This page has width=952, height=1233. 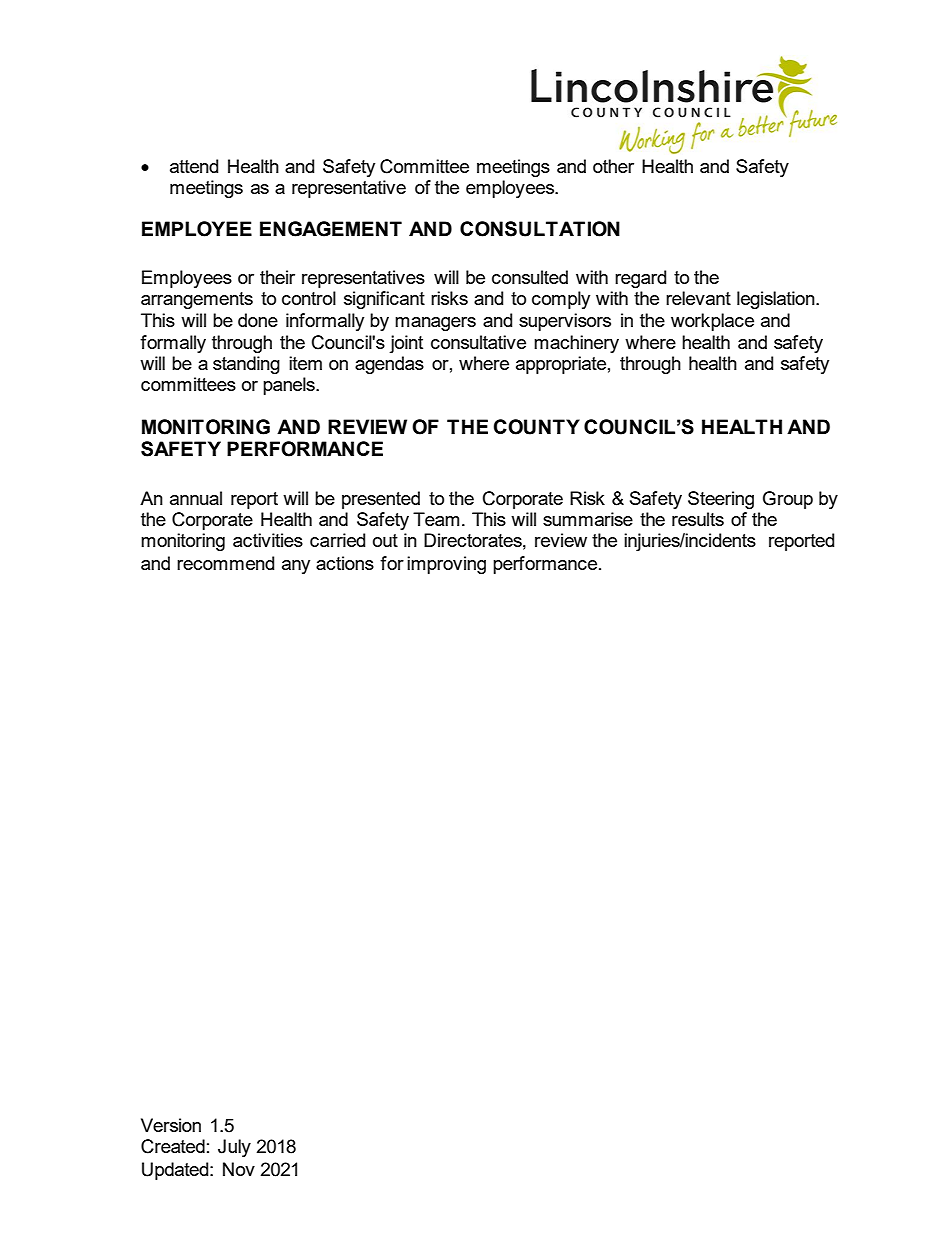 I want to click on Steering, so click(x=721, y=500).
